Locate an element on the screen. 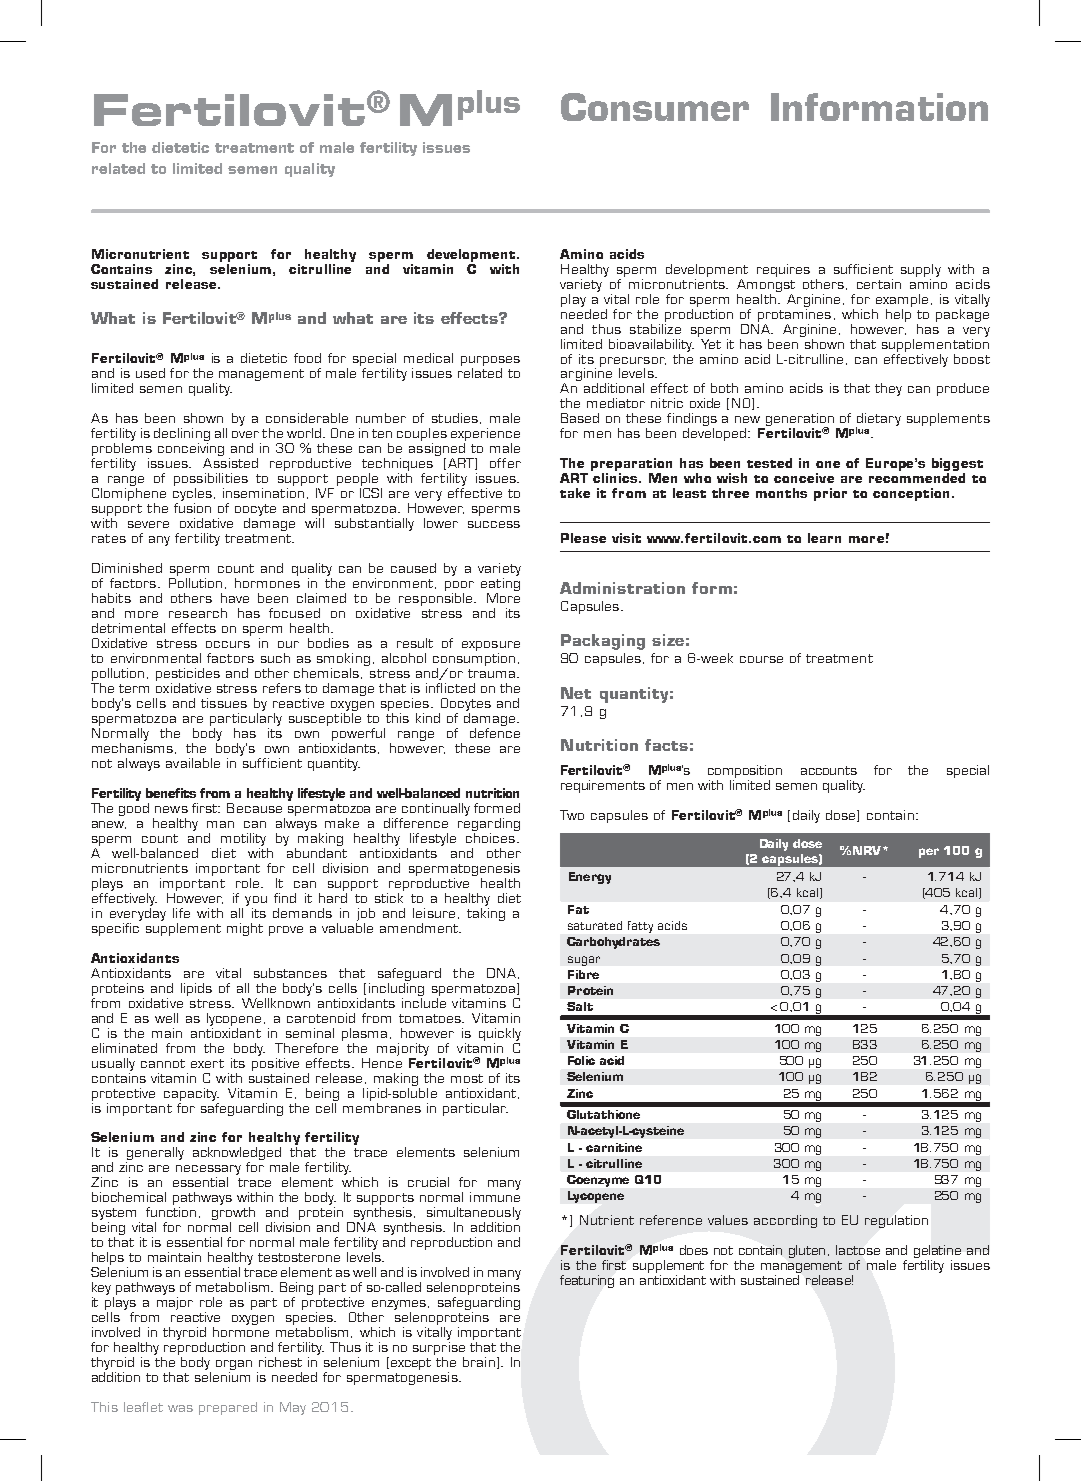 This screenshot has width=1081, height=1481. lactose is located at coordinates (858, 1250).
